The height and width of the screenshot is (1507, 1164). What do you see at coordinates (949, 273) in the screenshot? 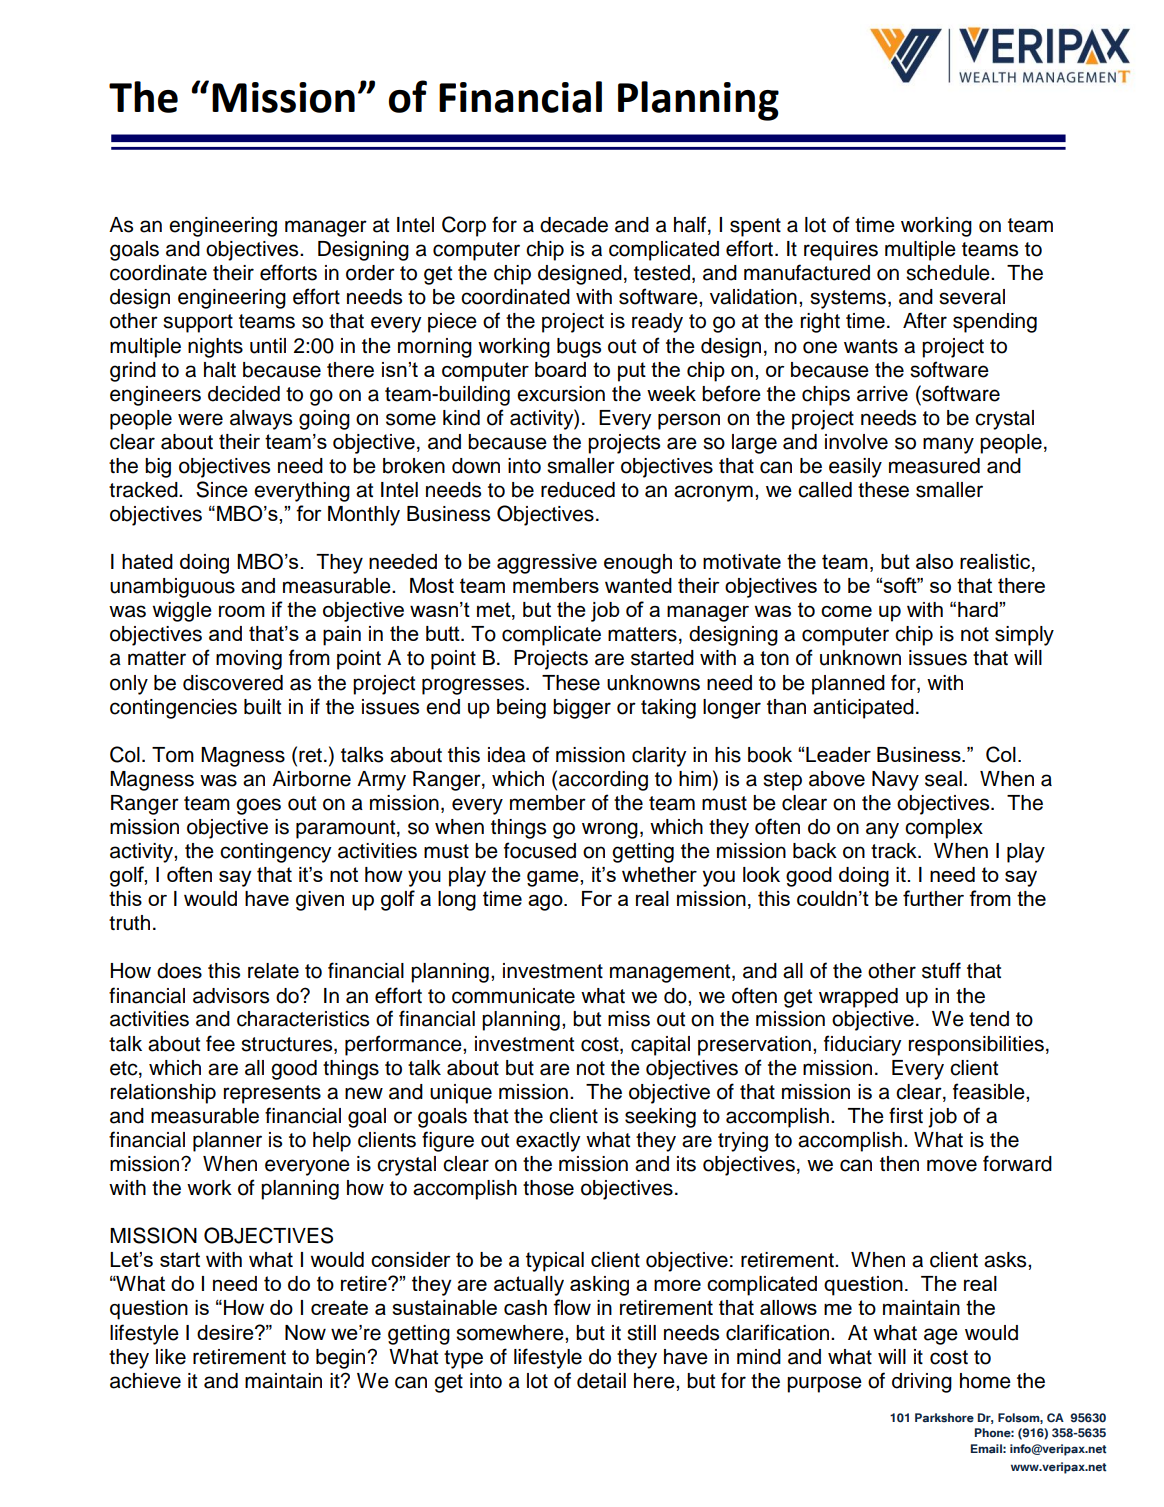
I see `schedule` at bounding box center [949, 273].
